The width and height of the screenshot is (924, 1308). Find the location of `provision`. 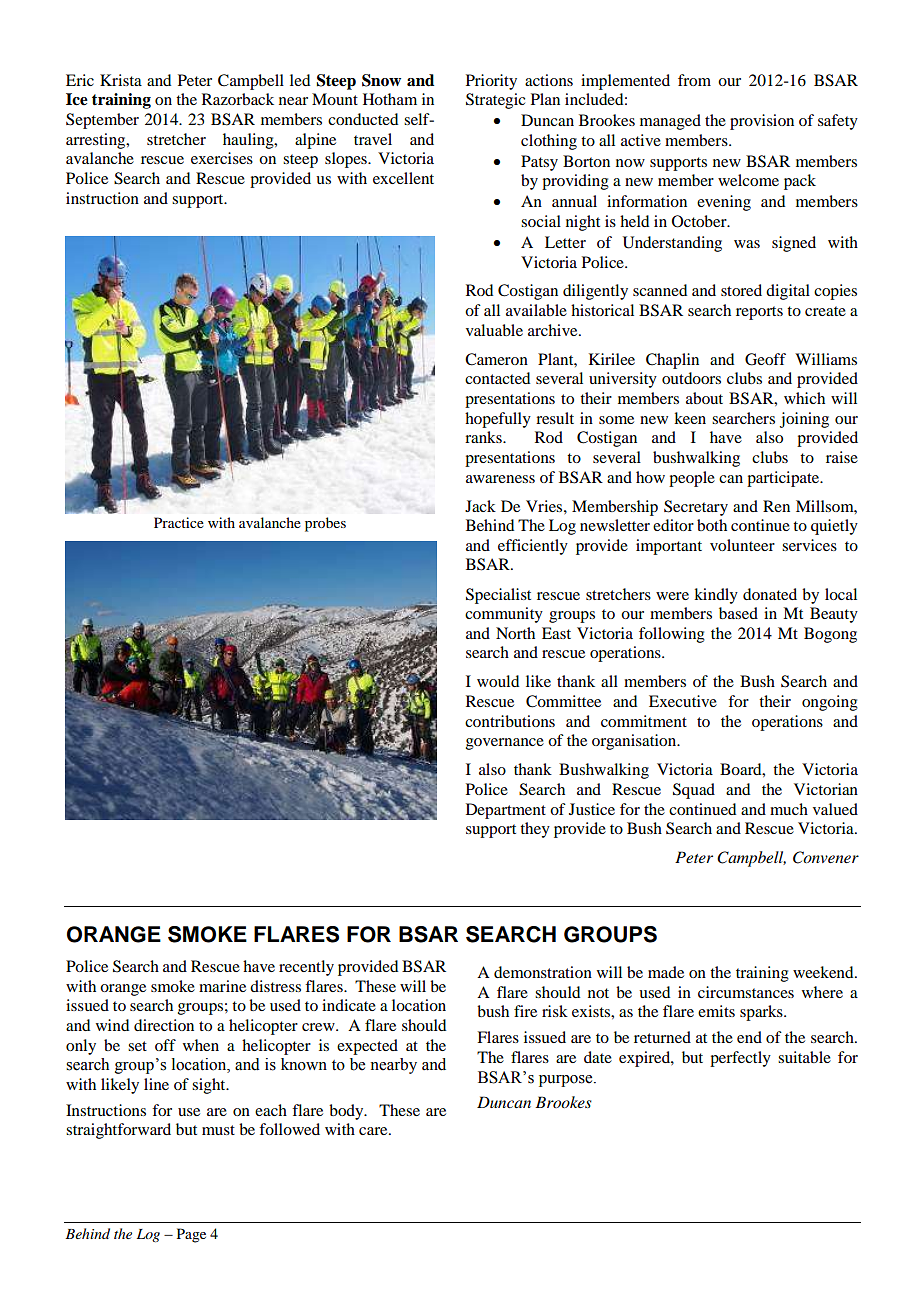

provision is located at coordinates (762, 122).
